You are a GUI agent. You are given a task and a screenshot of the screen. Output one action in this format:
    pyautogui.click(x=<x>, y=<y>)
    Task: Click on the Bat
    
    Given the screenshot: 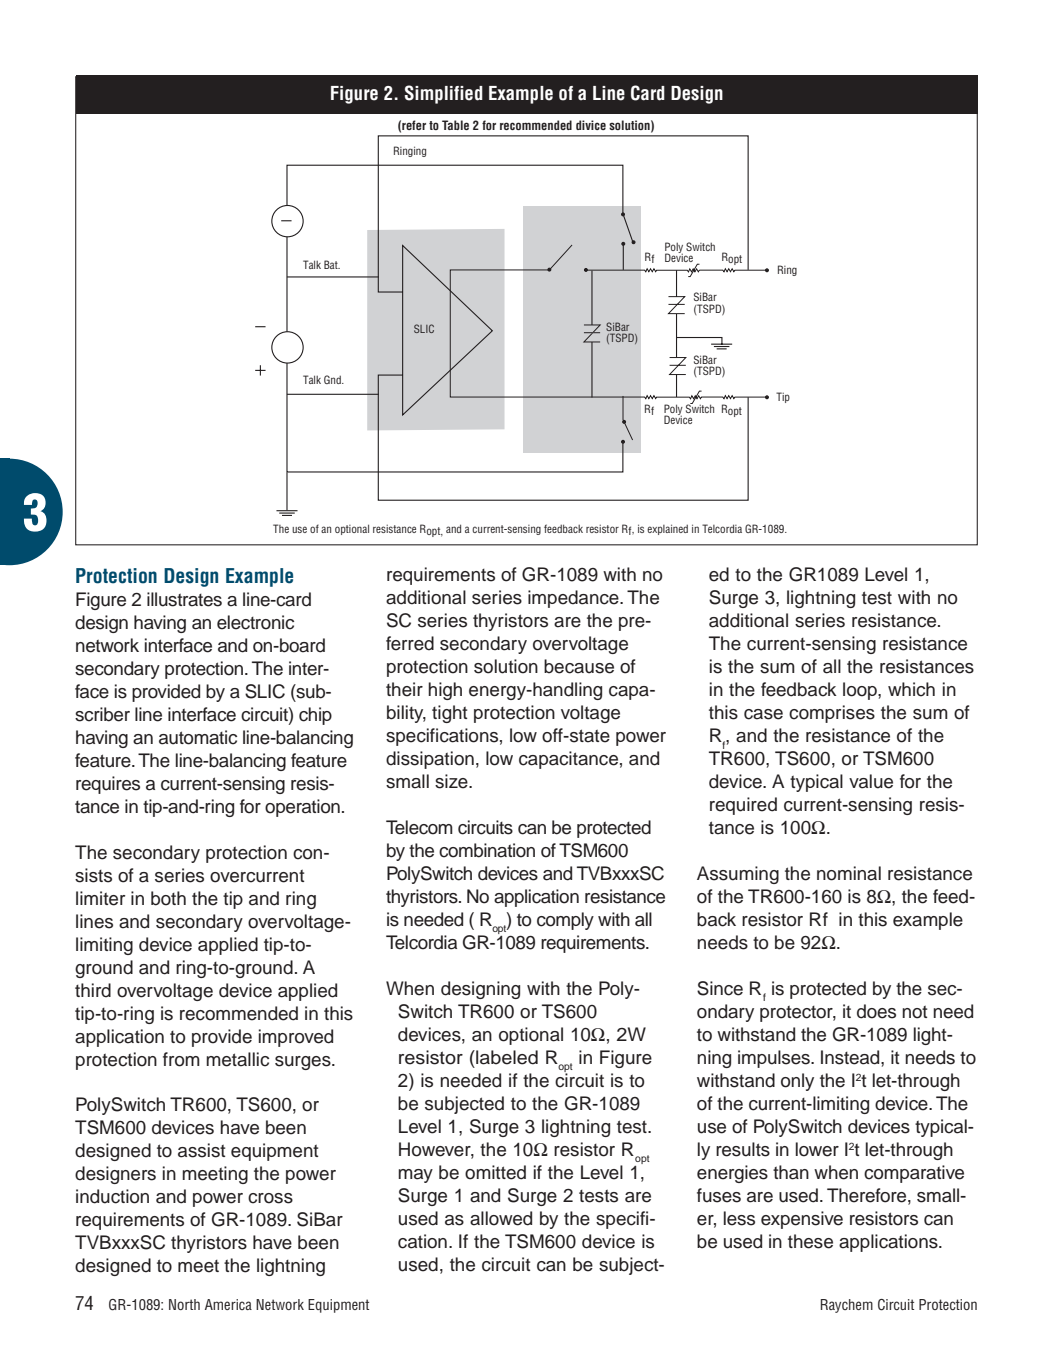 What is the action you would take?
    pyautogui.click(x=332, y=264)
